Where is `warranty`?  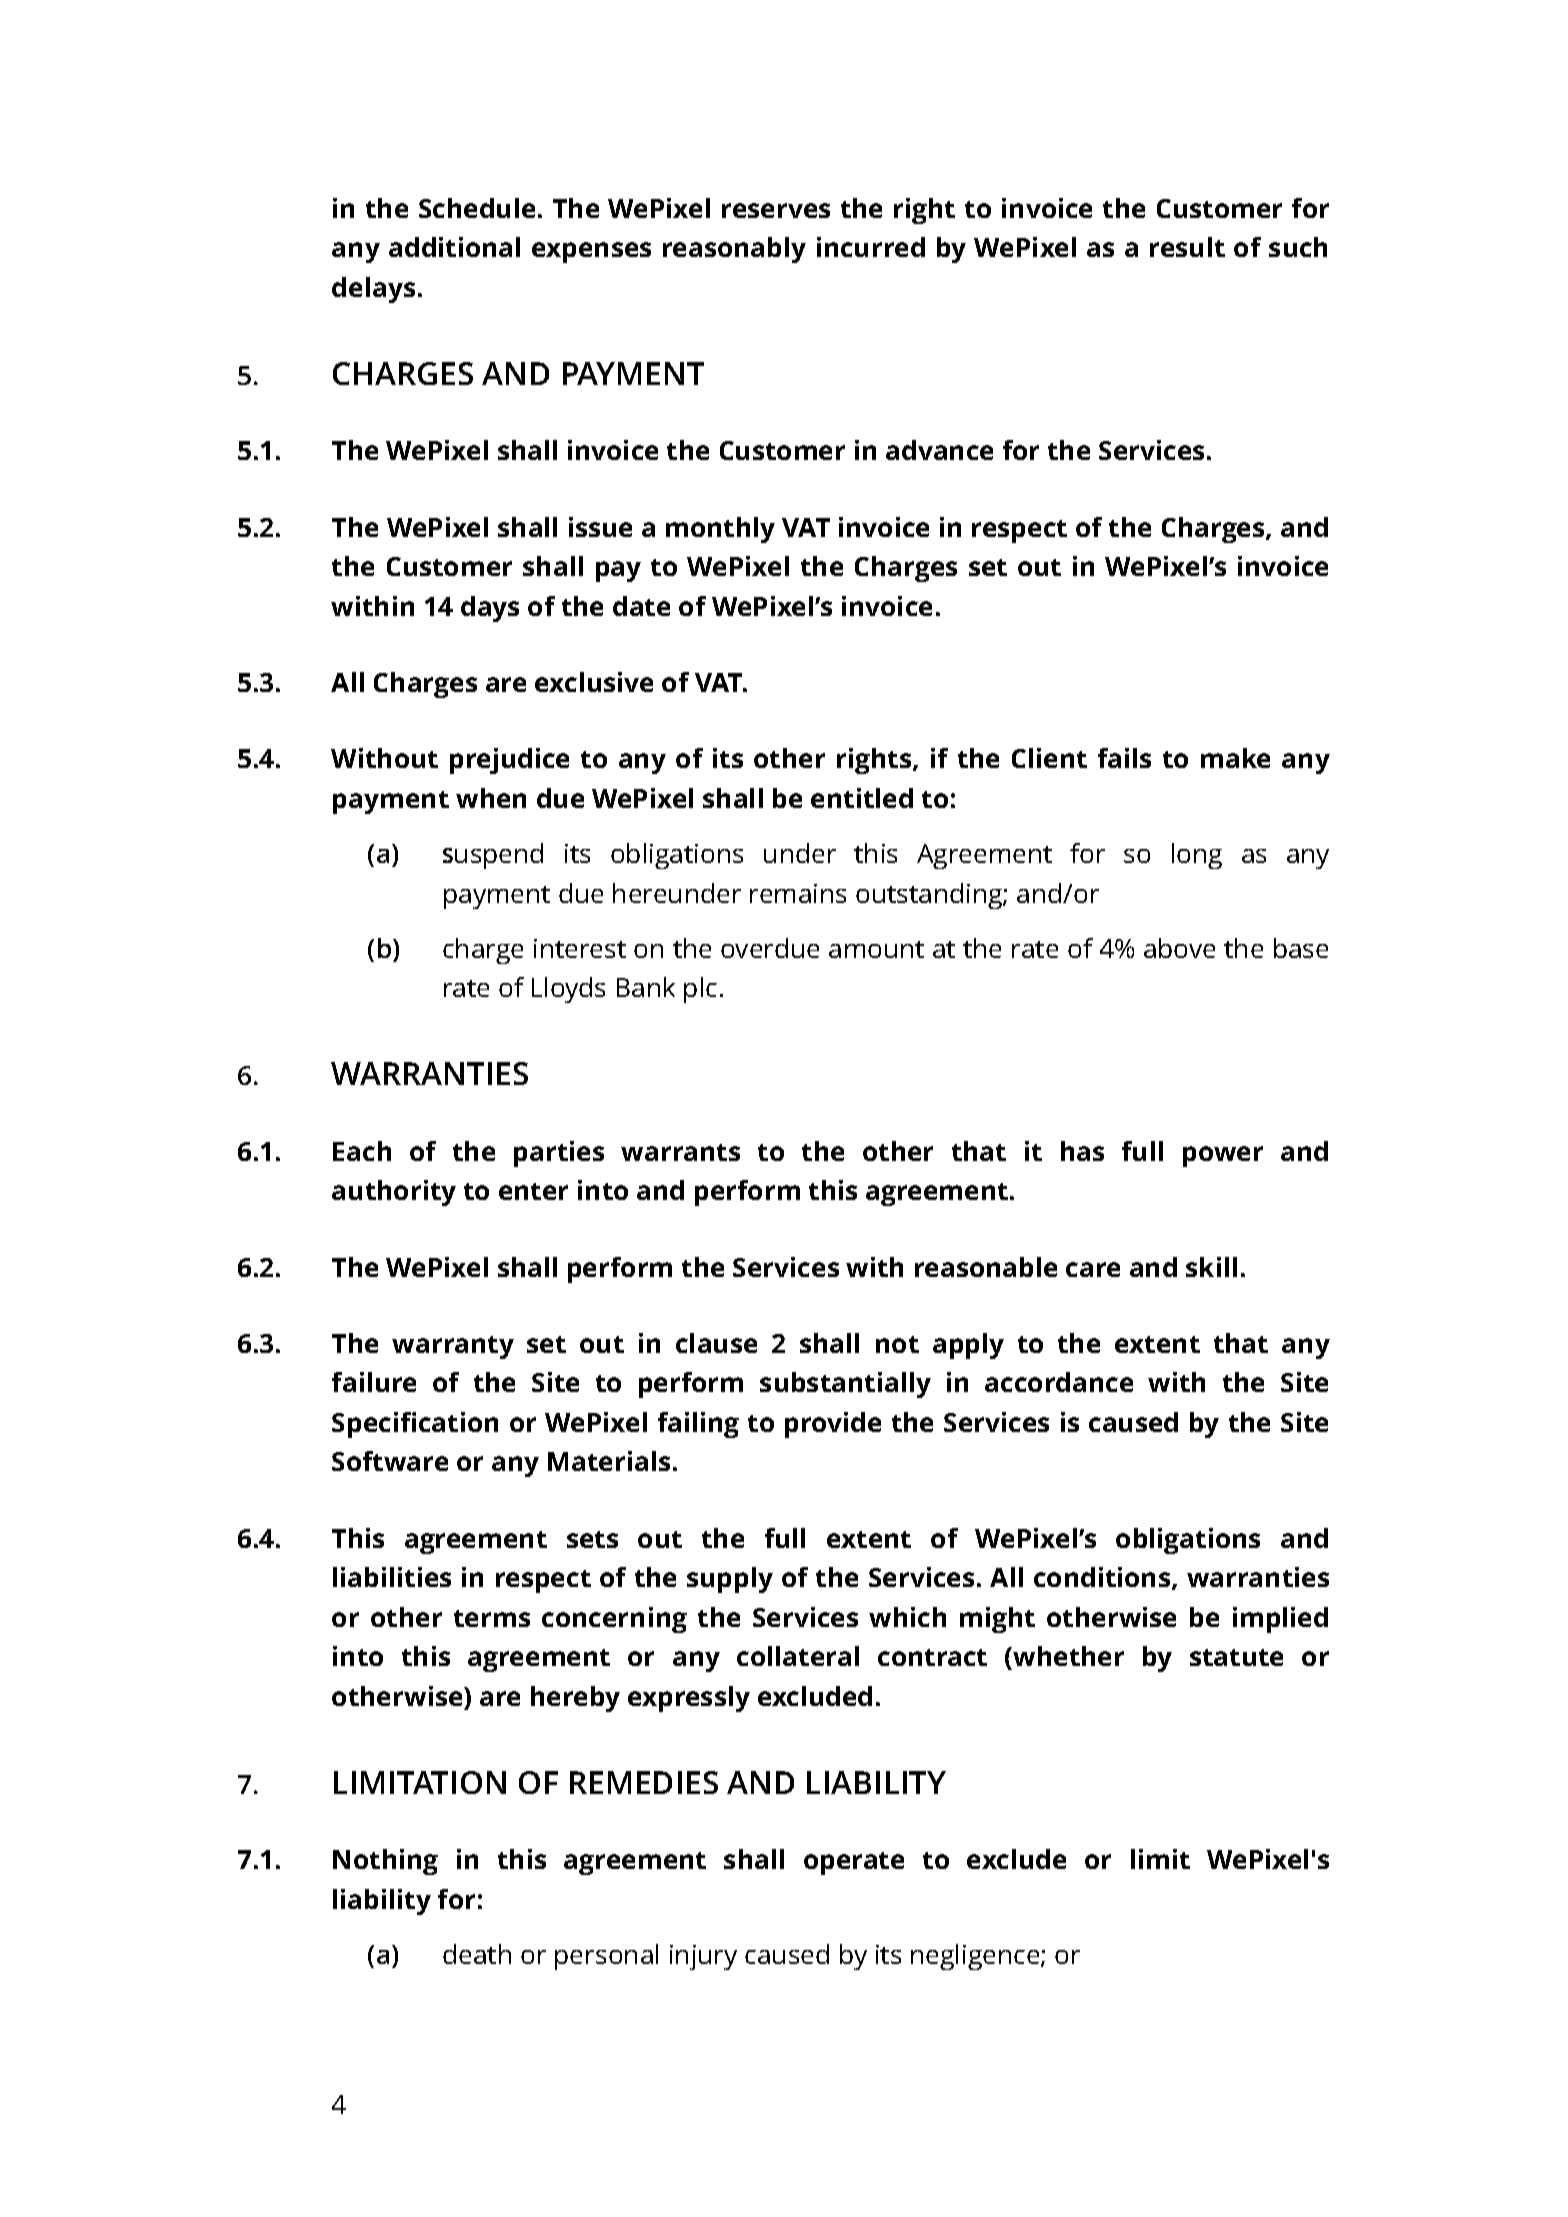
warranty is located at coordinates (453, 1347).
